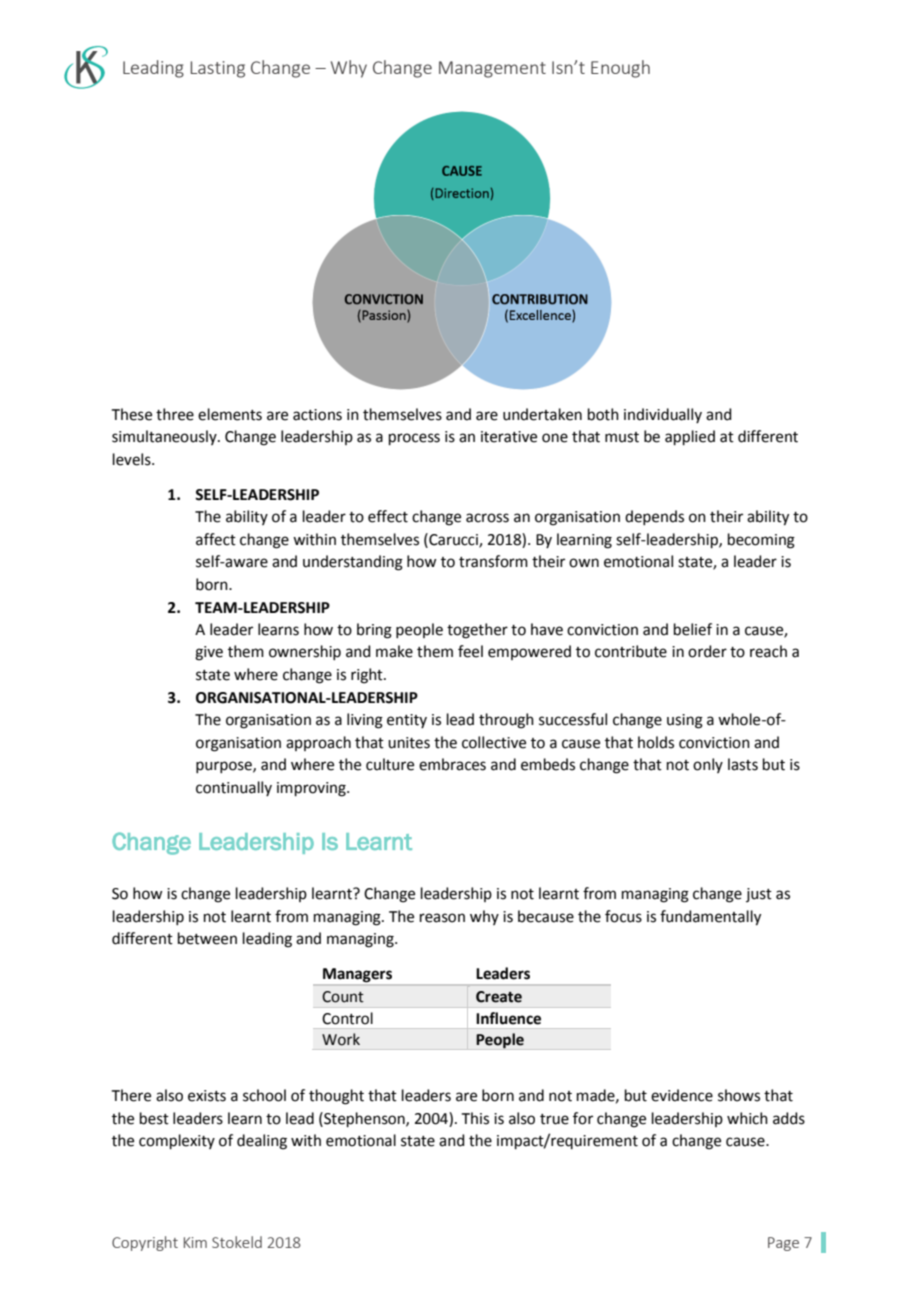 The image size is (924, 1308). Describe the element at coordinates (452, 764) in the page. I see `embraces` at that location.
